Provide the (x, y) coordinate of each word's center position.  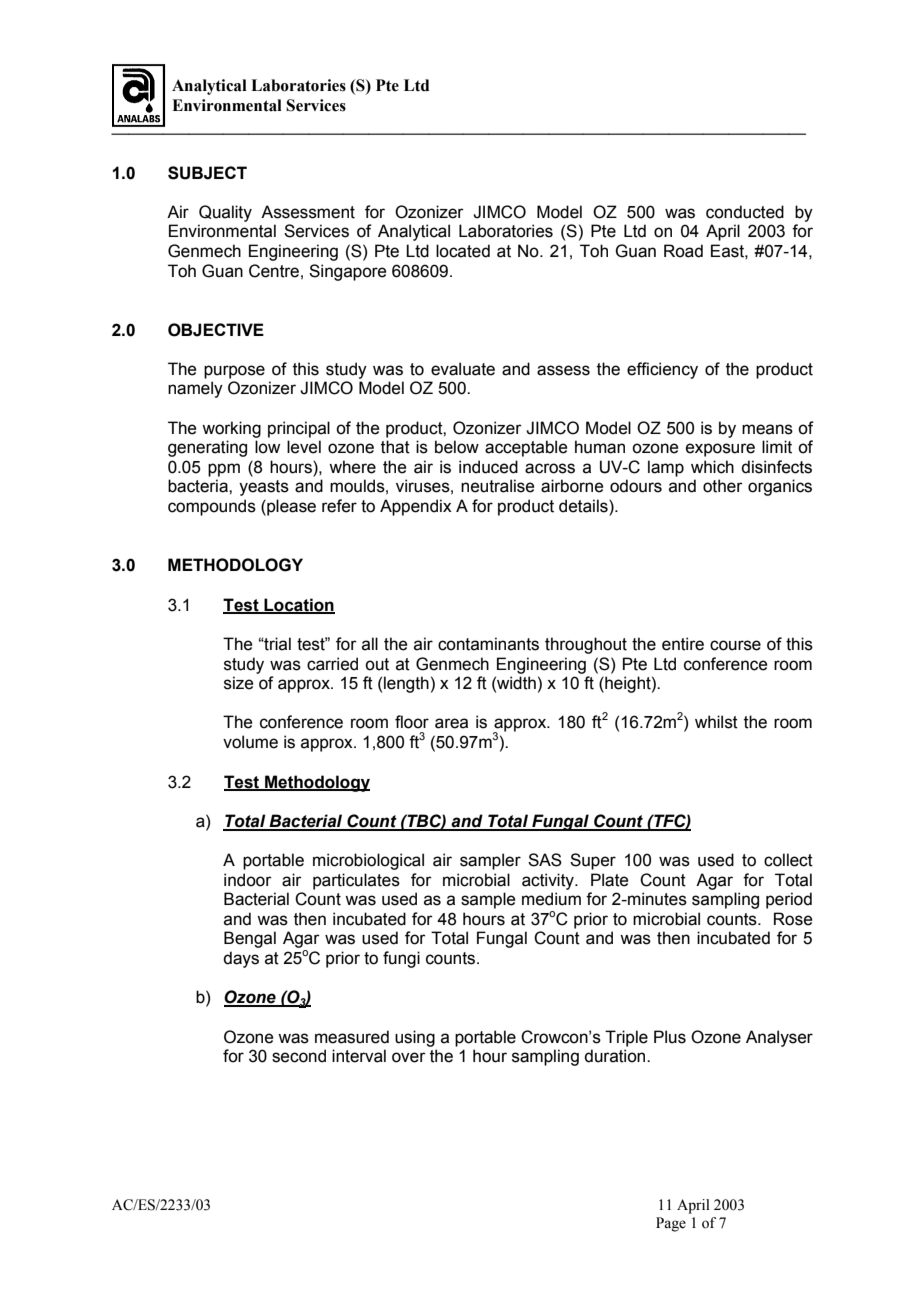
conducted (745, 212)
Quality (225, 213)
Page (671, 1224)
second (299, 1056)
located (463, 251)
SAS (545, 860)
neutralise (497, 486)
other (723, 486)
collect (788, 860)
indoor (248, 880)
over (409, 1057)
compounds (212, 507)
